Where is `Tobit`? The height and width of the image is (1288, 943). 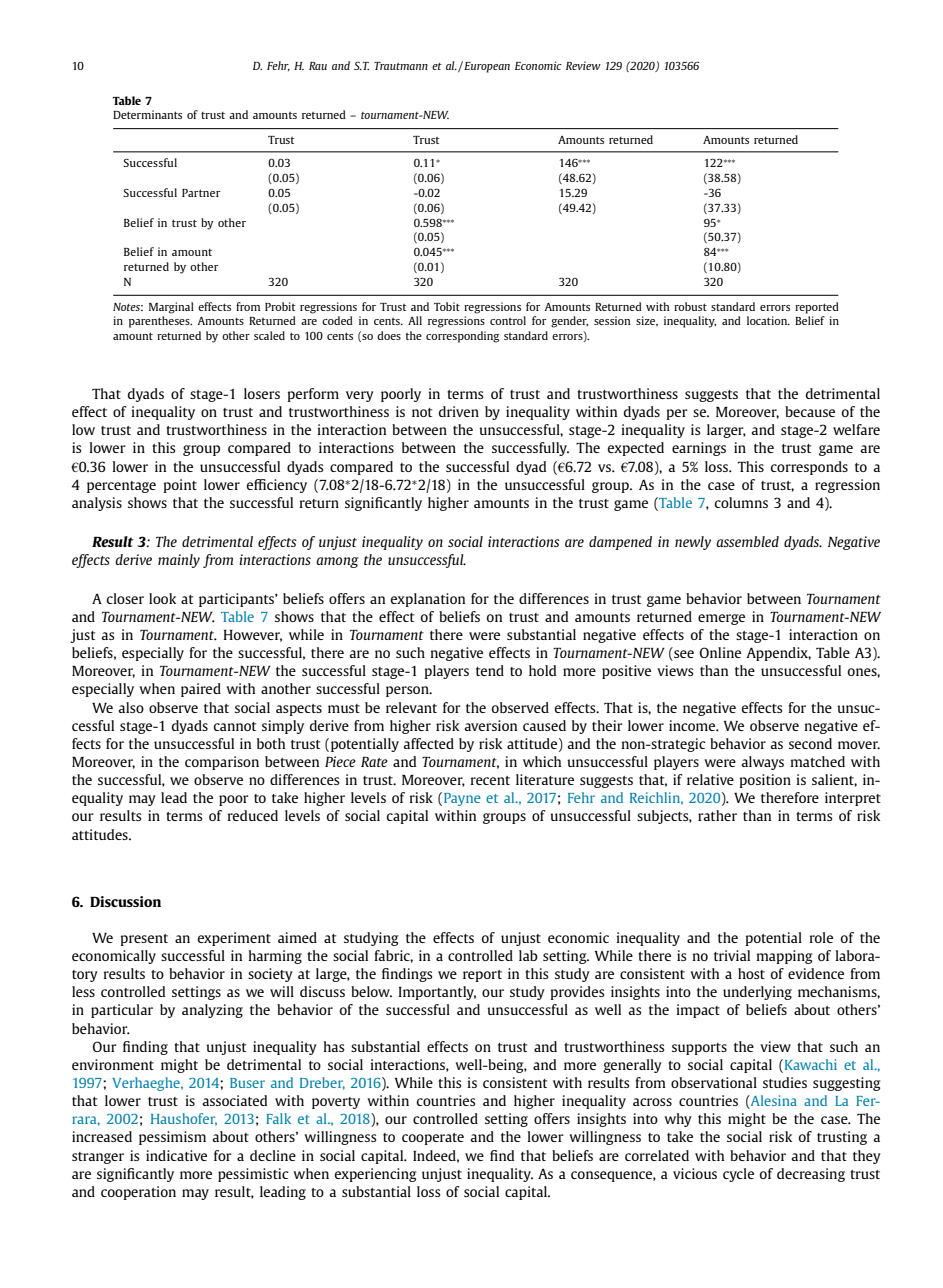
Tobit is located at coordinates (447, 306).
